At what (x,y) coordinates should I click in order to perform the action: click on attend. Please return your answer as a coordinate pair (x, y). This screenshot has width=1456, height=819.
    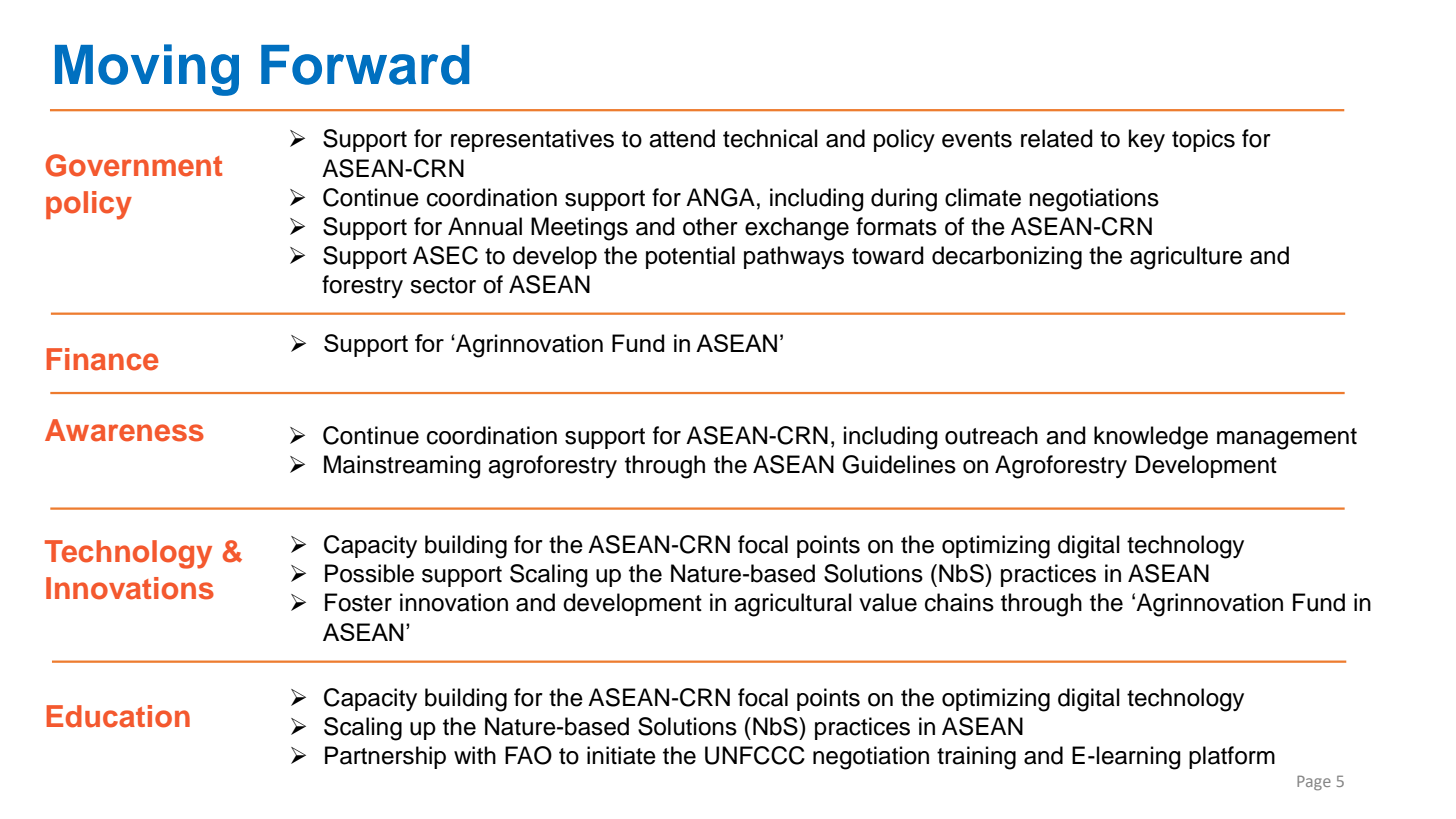
    Looking at the image, I should click on (682, 138).
